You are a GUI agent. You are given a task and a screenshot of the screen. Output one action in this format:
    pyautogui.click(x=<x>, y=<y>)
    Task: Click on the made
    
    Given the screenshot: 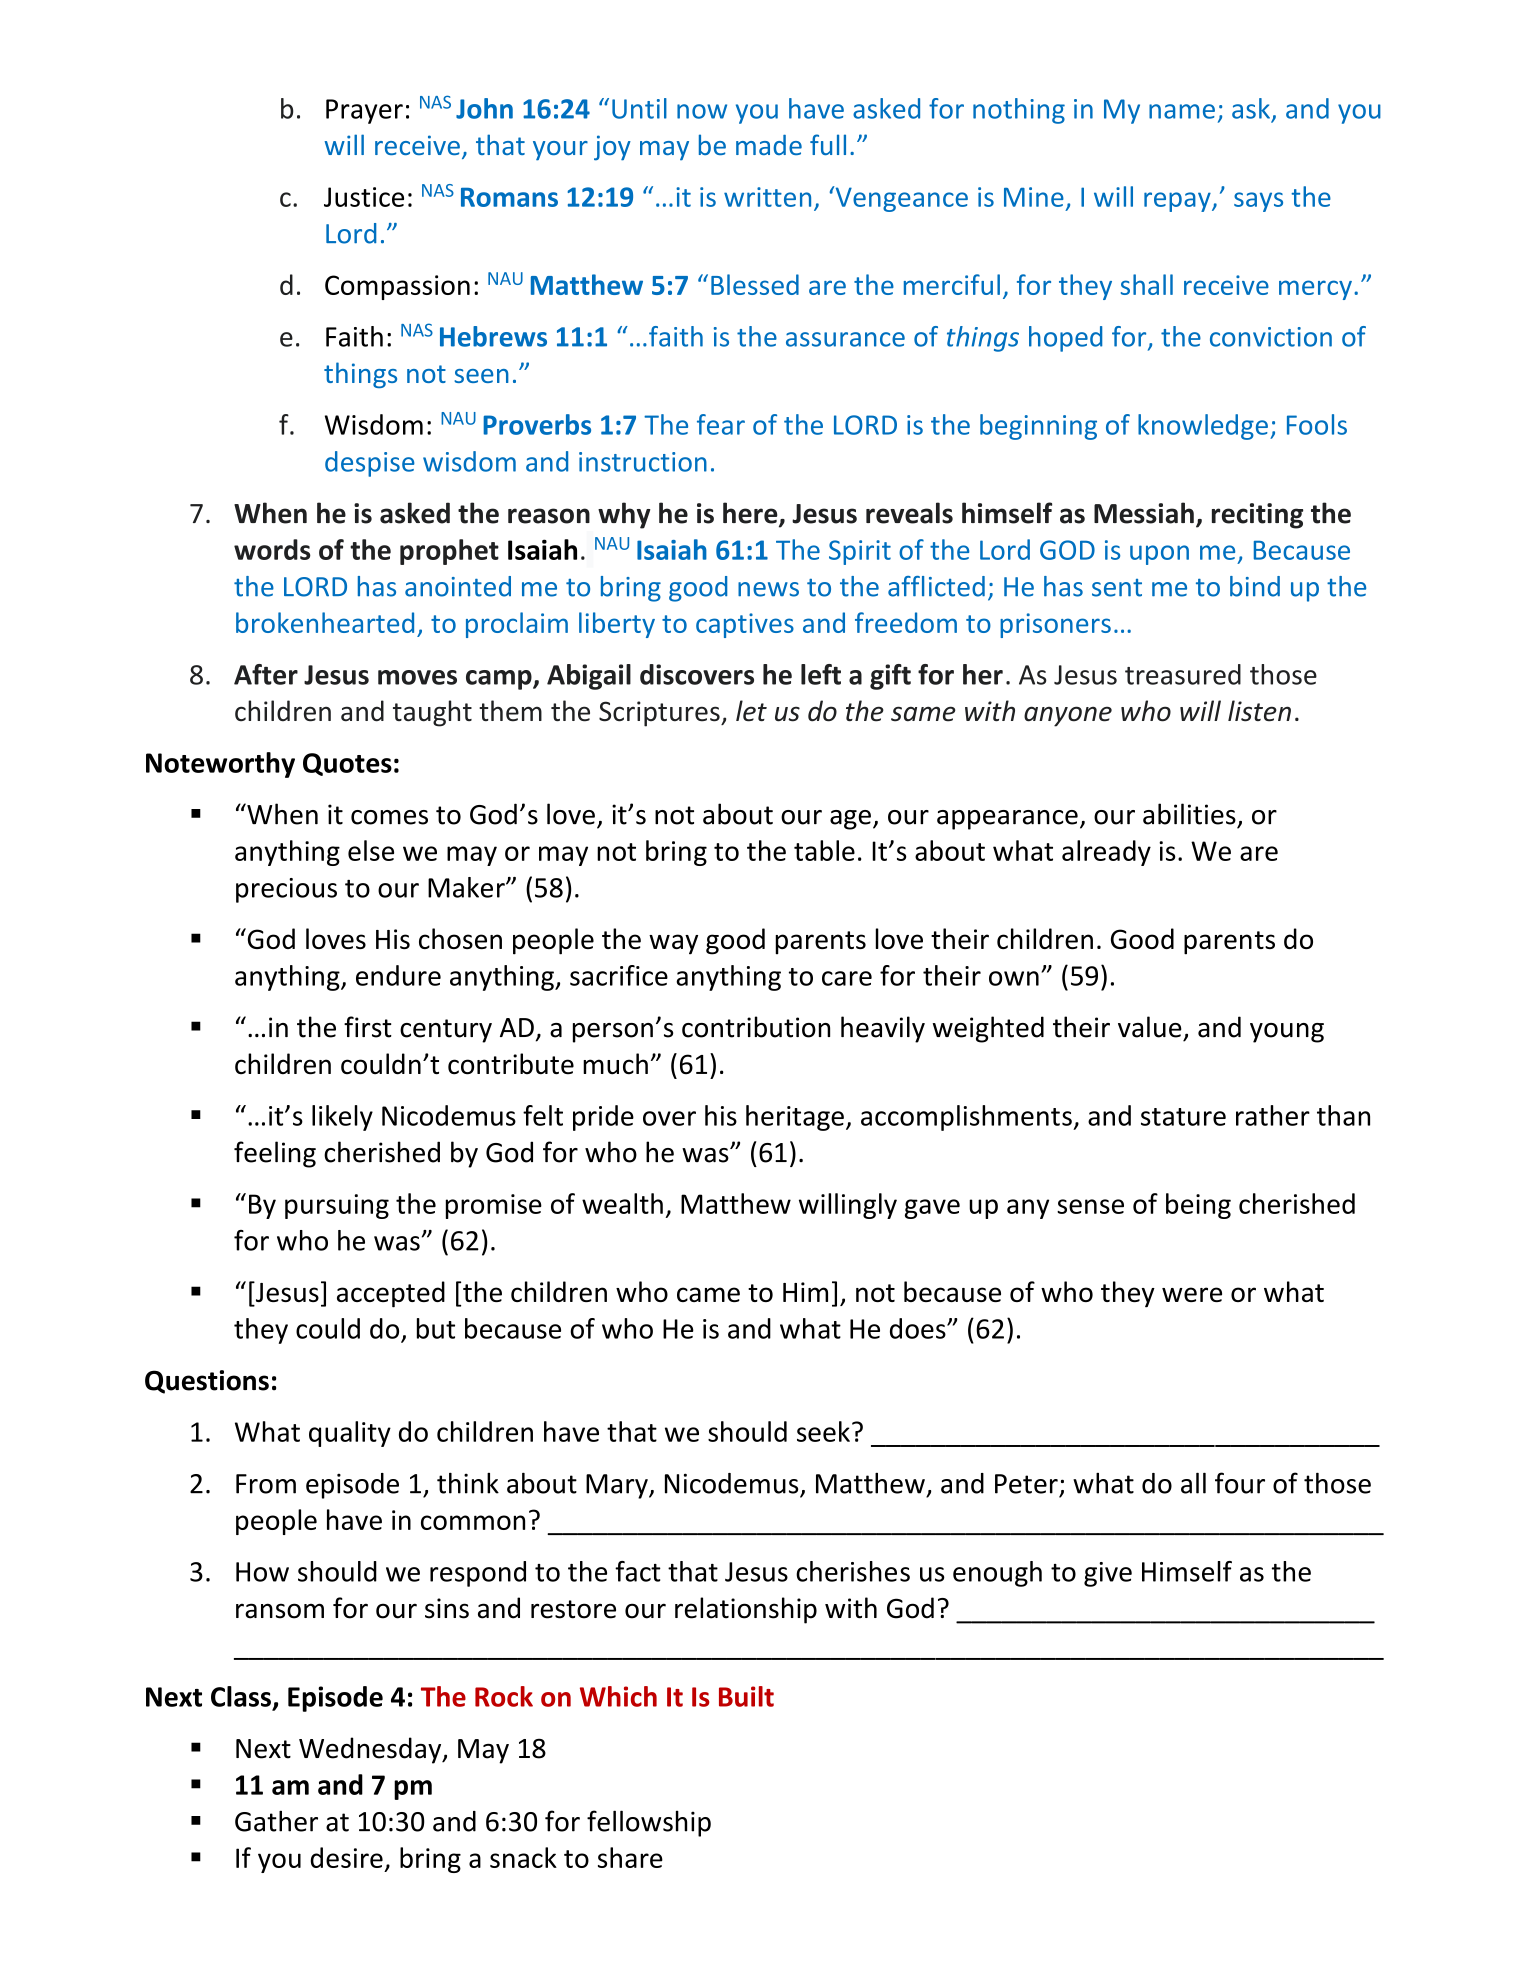 What is the action you would take?
    pyautogui.click(x=769, y=145)
